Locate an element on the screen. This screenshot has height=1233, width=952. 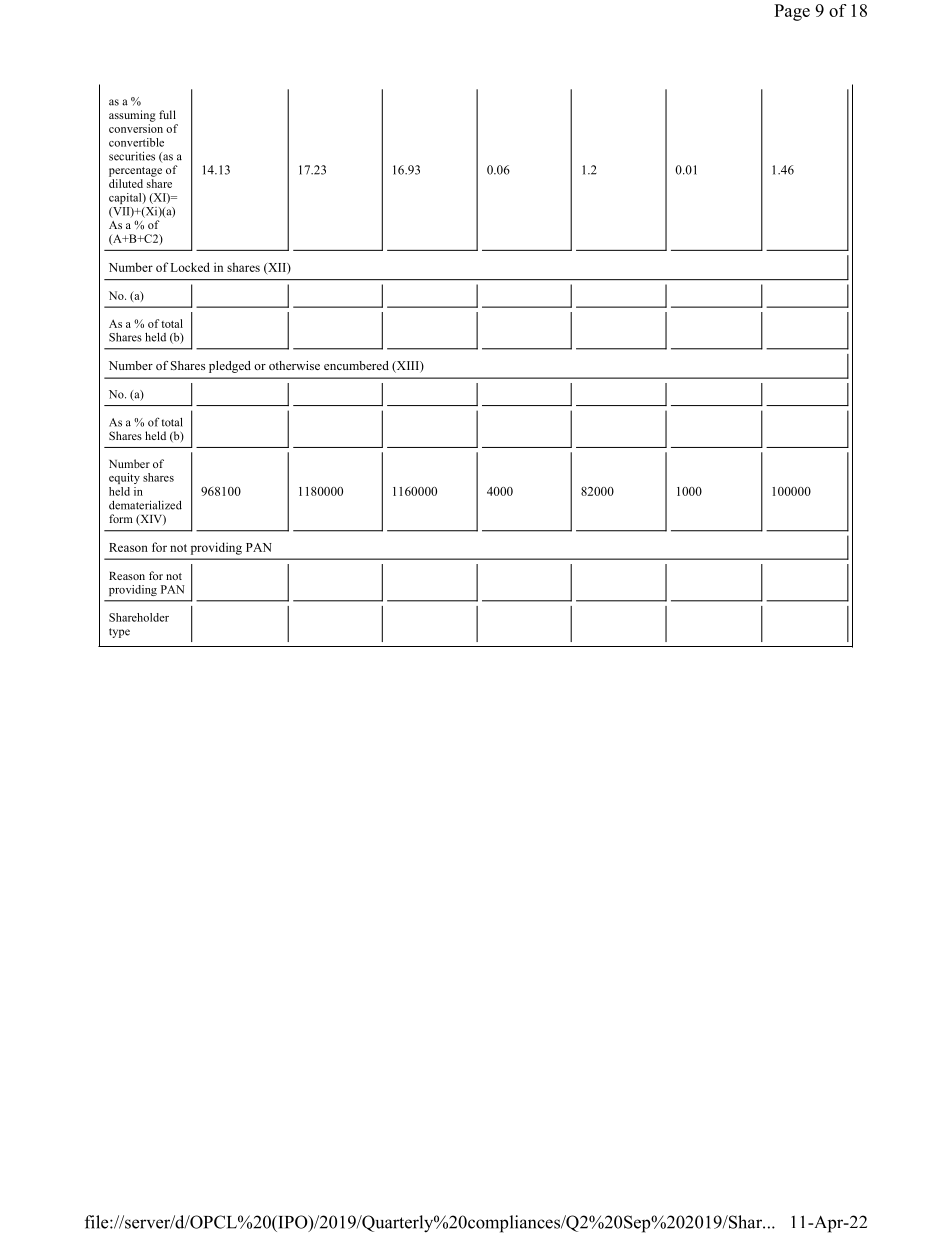
otherwise is located at coordinates (294, 365).
